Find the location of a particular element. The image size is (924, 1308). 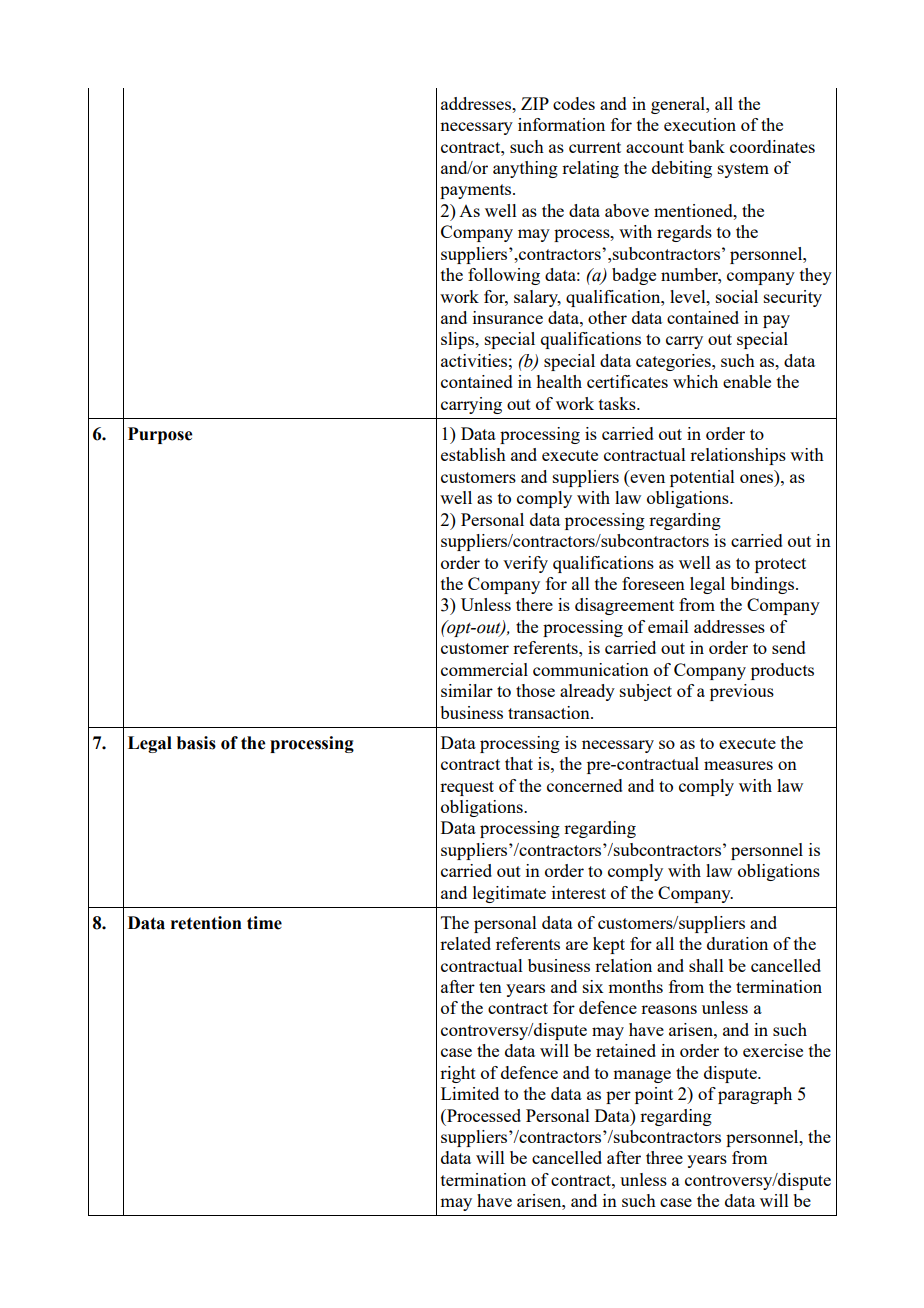

Limited is located at coordinates (470, 1093).
